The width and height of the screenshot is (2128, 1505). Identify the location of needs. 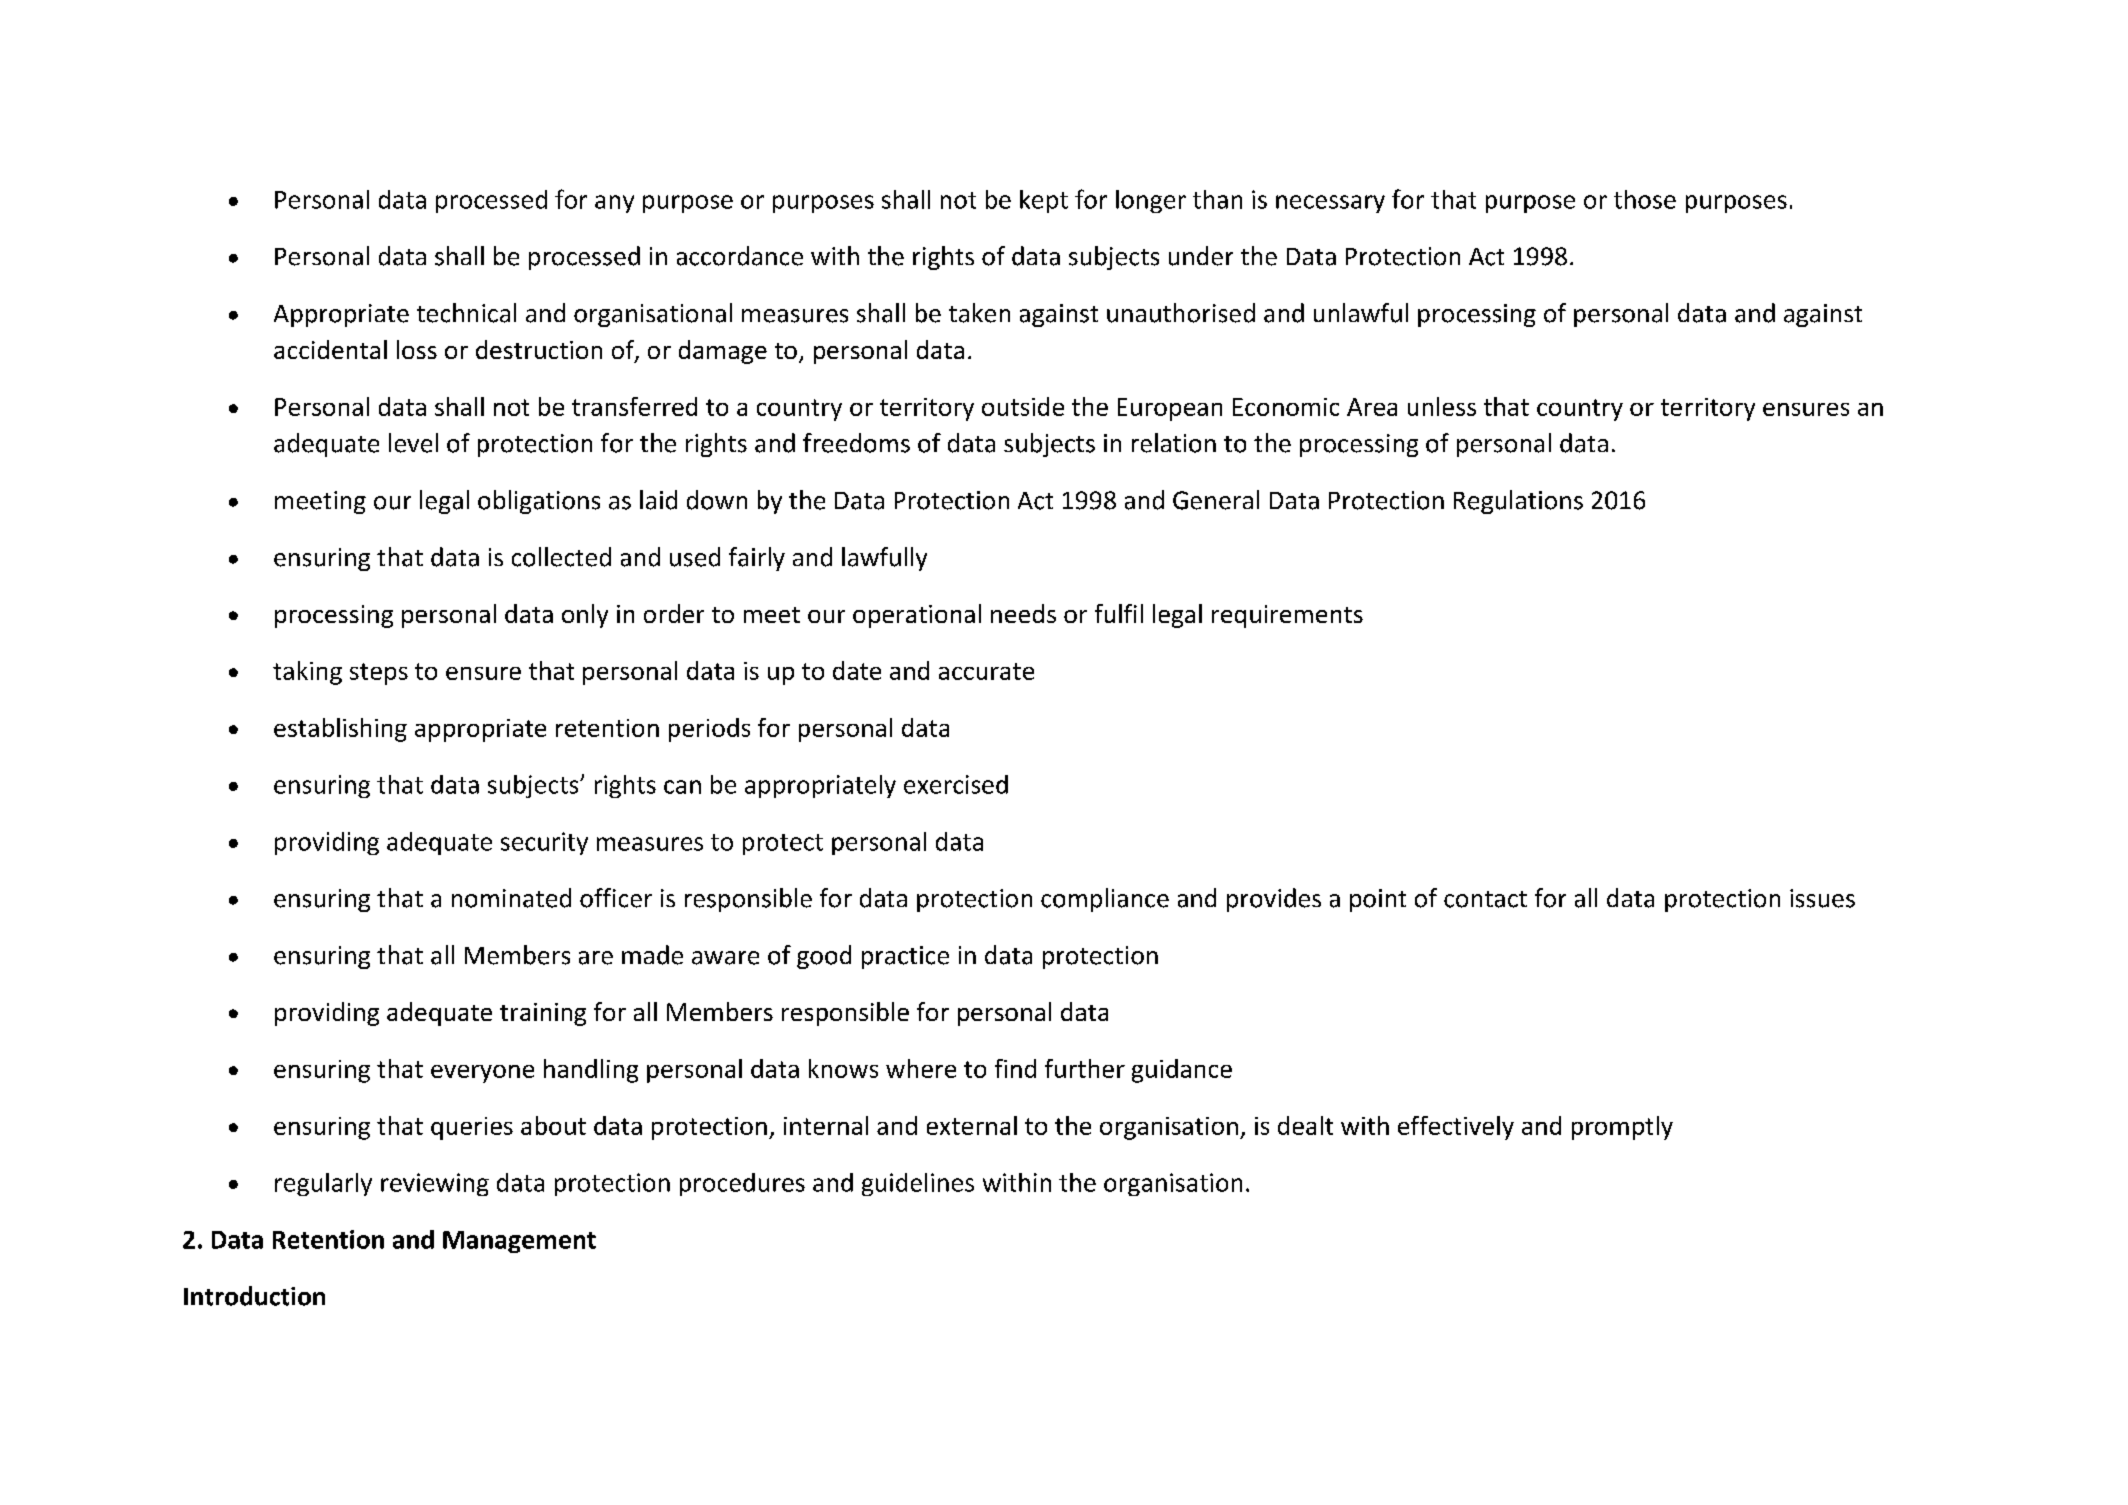
(1023, 613).
